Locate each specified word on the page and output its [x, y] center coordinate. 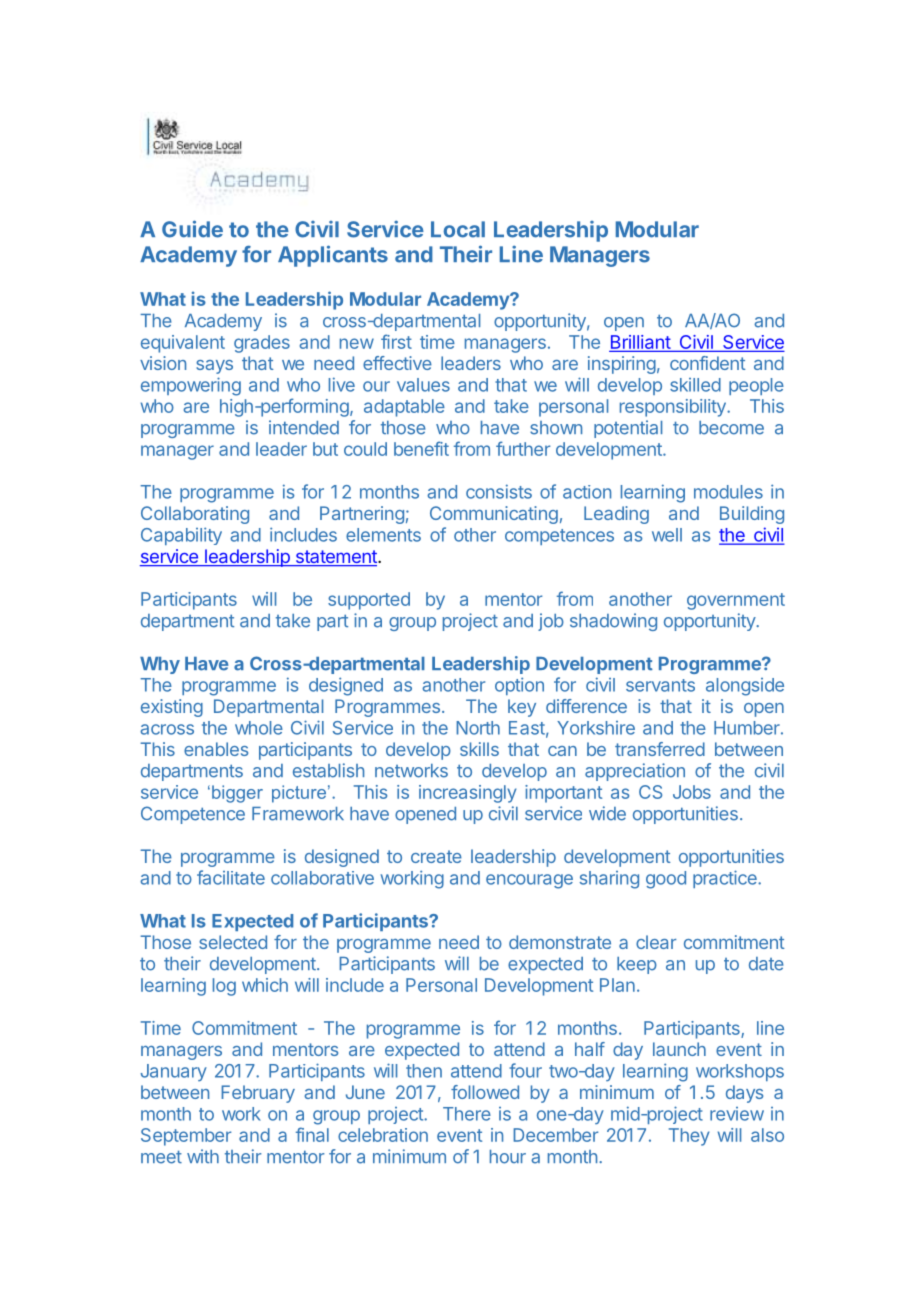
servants [660, 685]
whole [259, 728]
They [689, 1137]
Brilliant [641, 343]
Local [458, 229]
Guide [192, 229]
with [203, 1156]
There [467, 1114]
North [478, 728]
